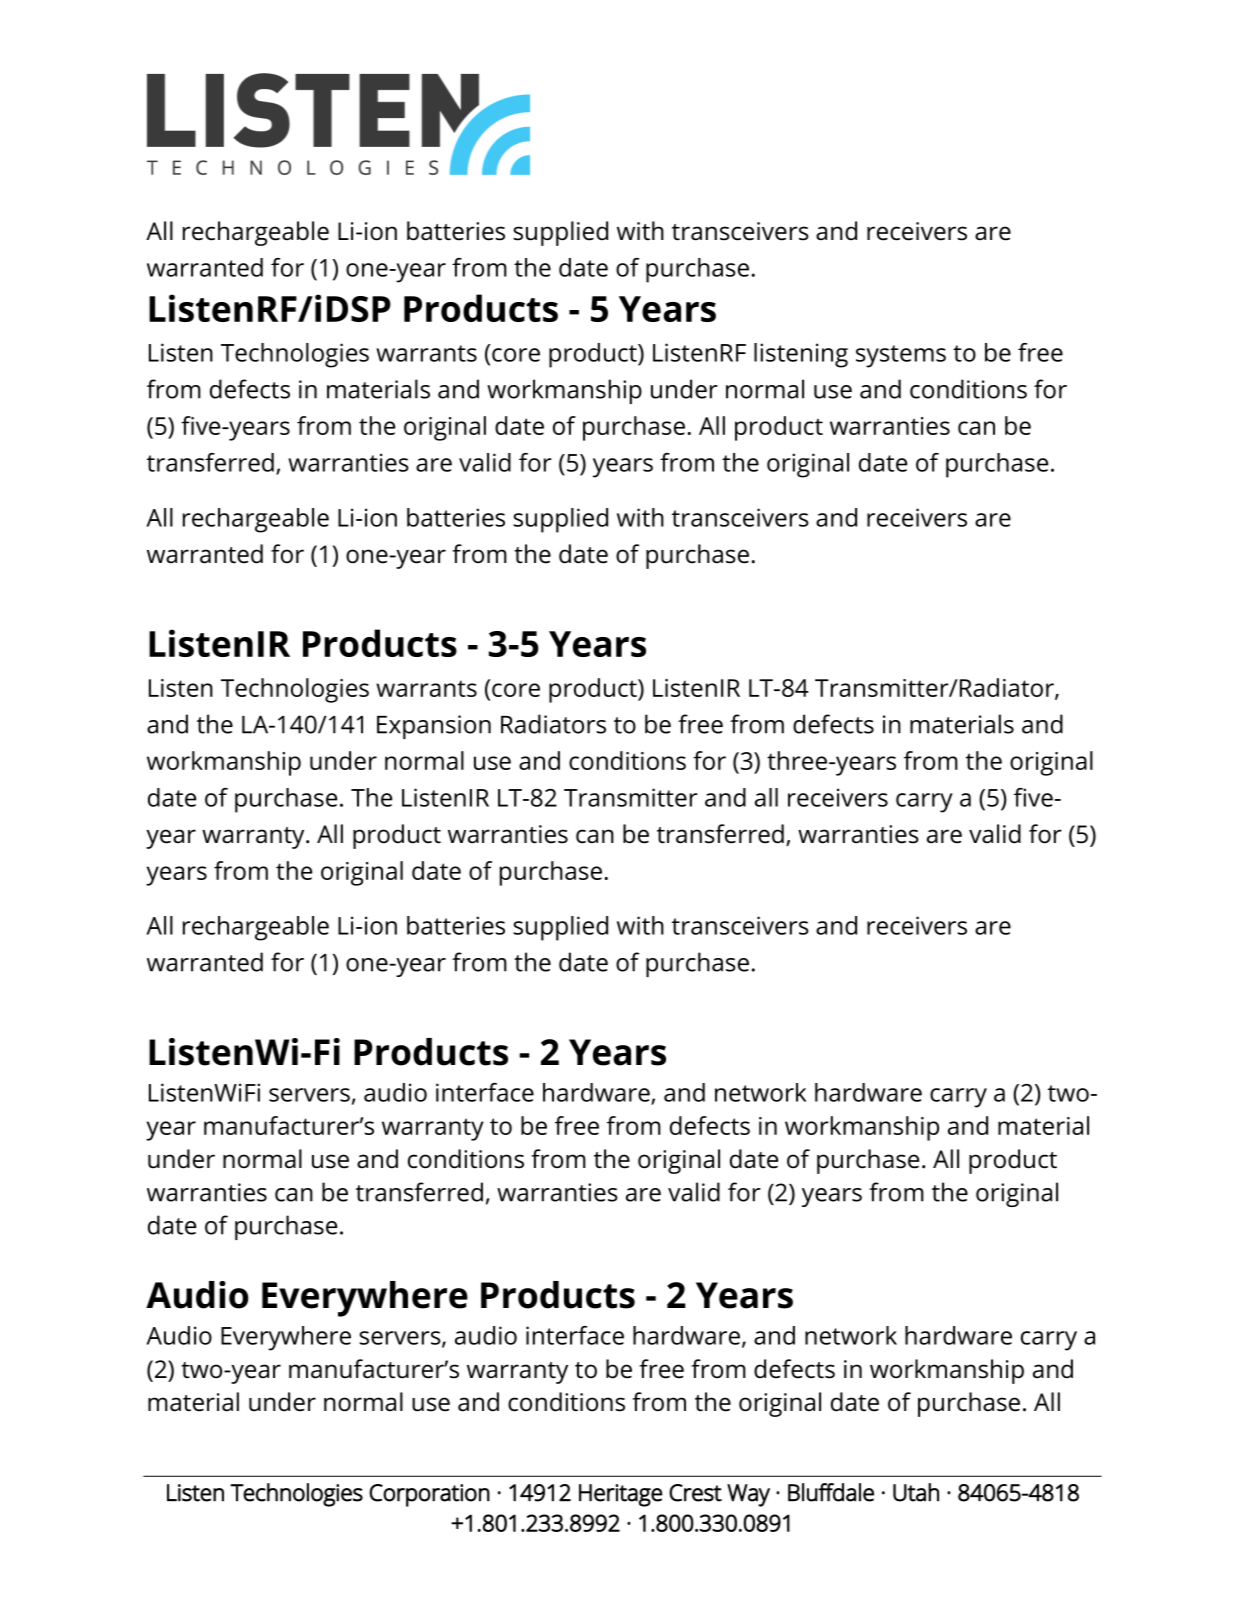 The image size is (1245, 1611). What do you see at coordinates (695, 1493) in the document?
I see `Crest` at bounding box center [695, 1493].
